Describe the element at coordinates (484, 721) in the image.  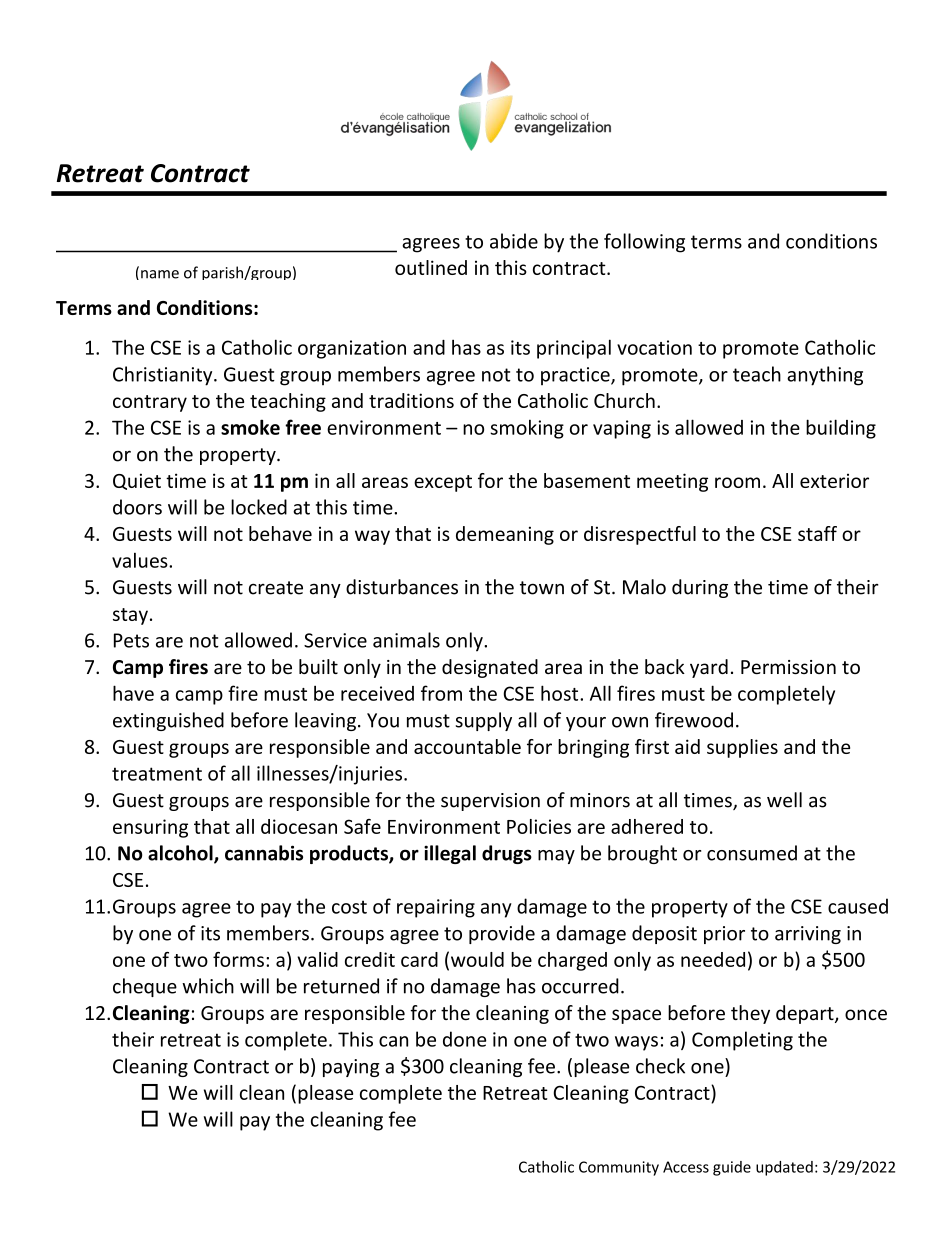
I see `supply` at that location.
